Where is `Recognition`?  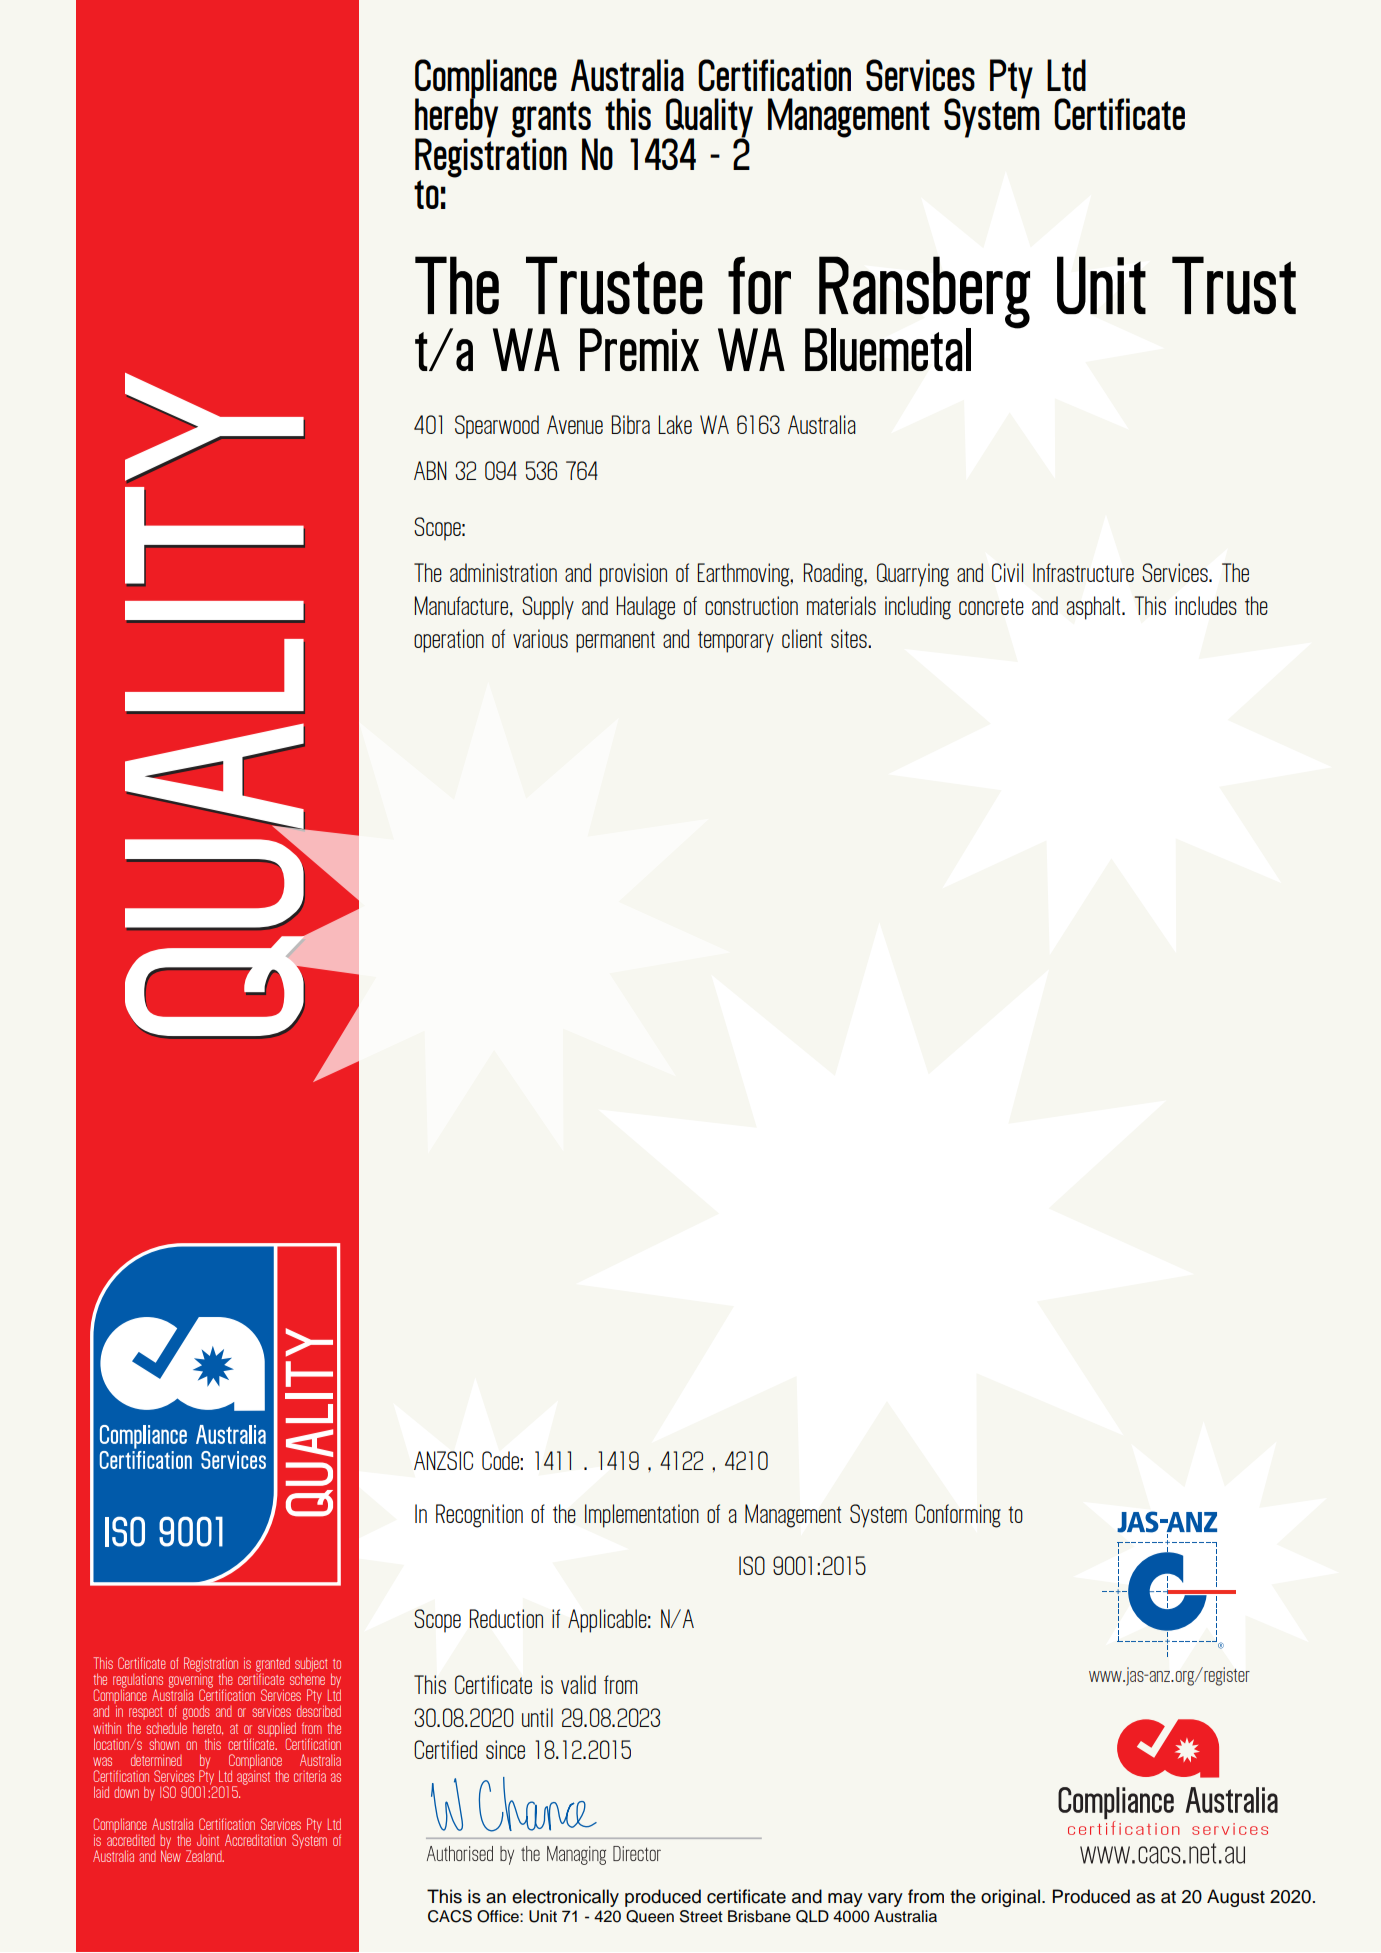 Recognition is located at coordinates (479, 1516).
